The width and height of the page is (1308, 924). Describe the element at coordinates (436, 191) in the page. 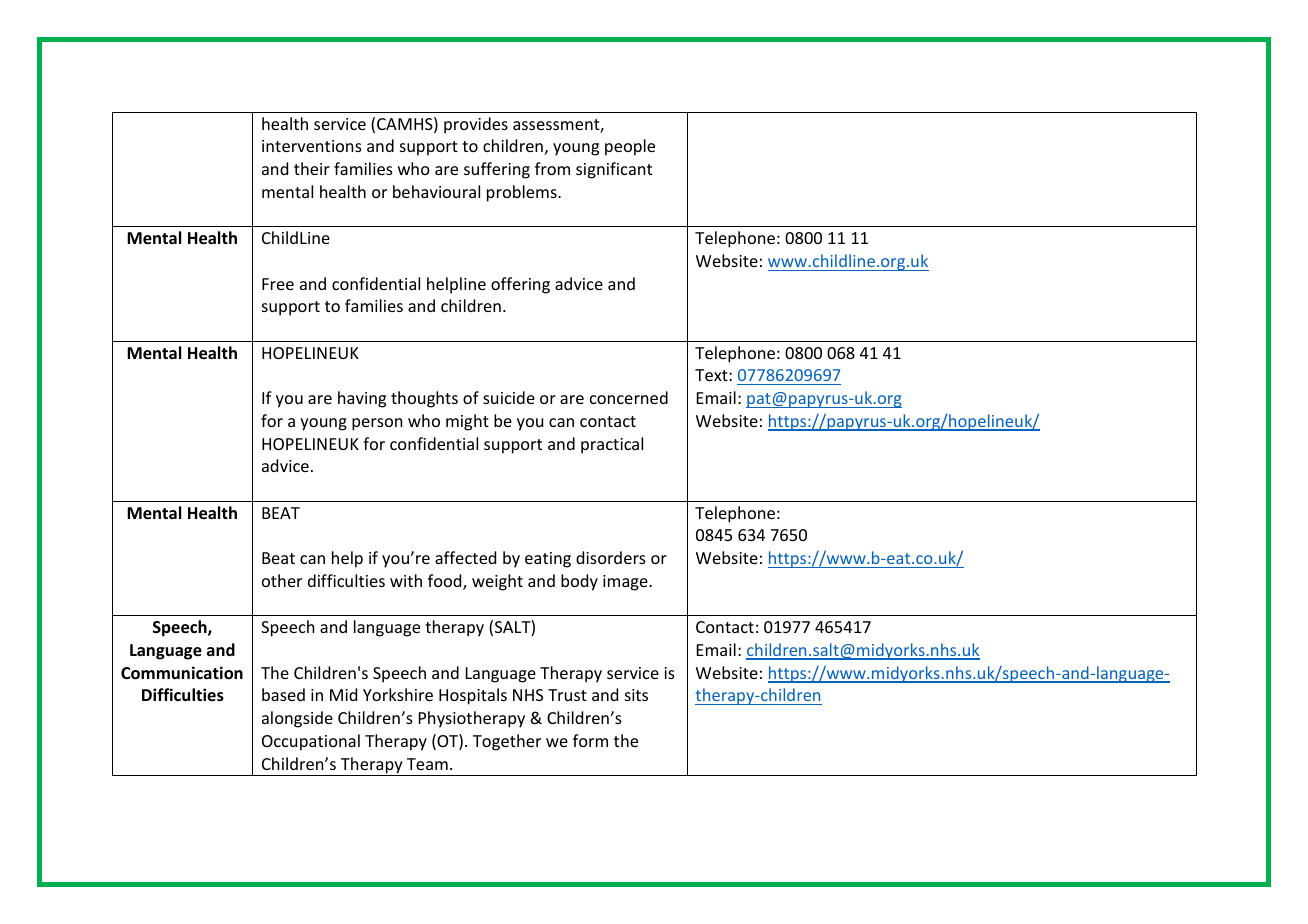

I see `behavioural` at that location.
